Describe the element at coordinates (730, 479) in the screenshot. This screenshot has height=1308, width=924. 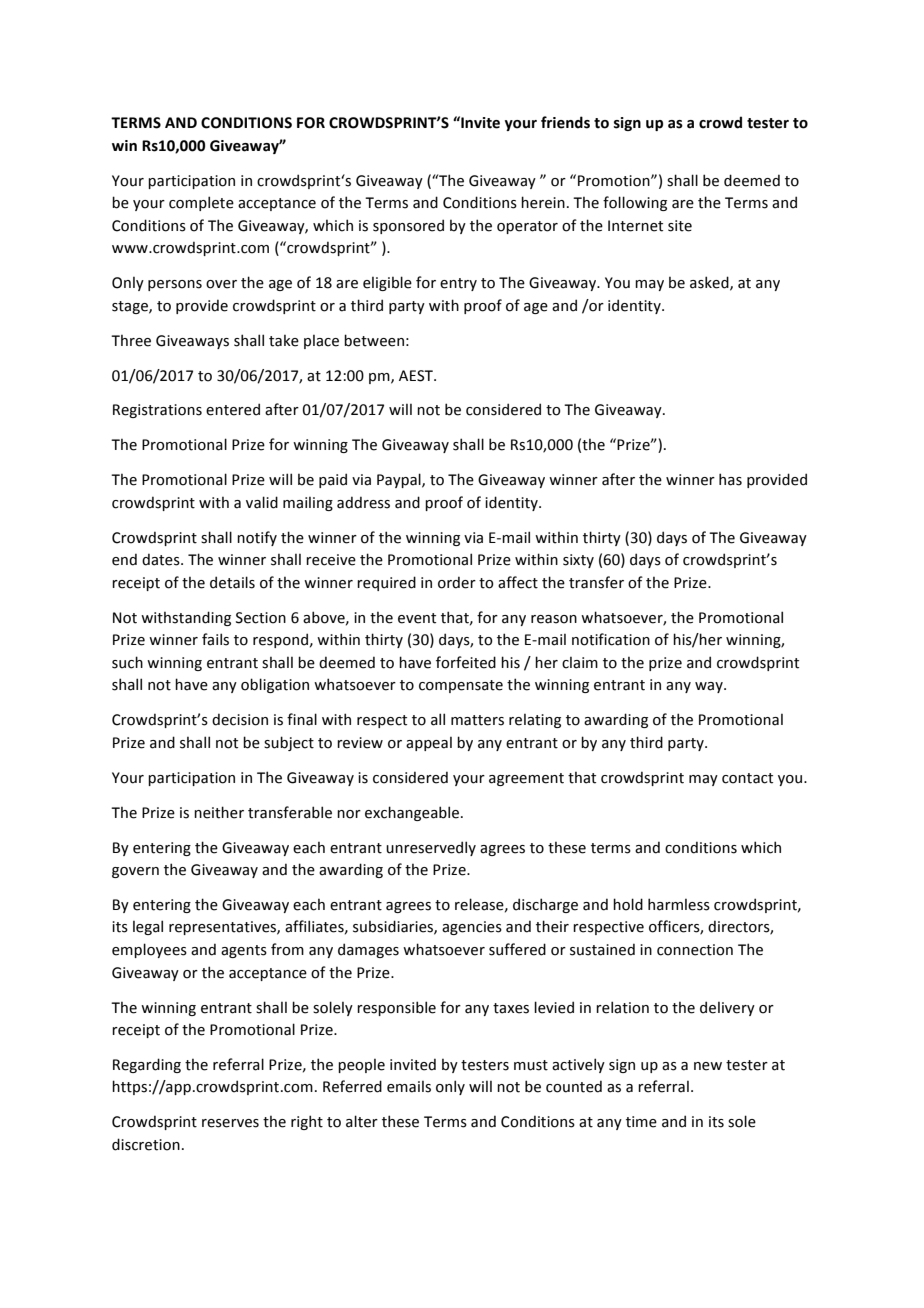
I see `has` at that location.
